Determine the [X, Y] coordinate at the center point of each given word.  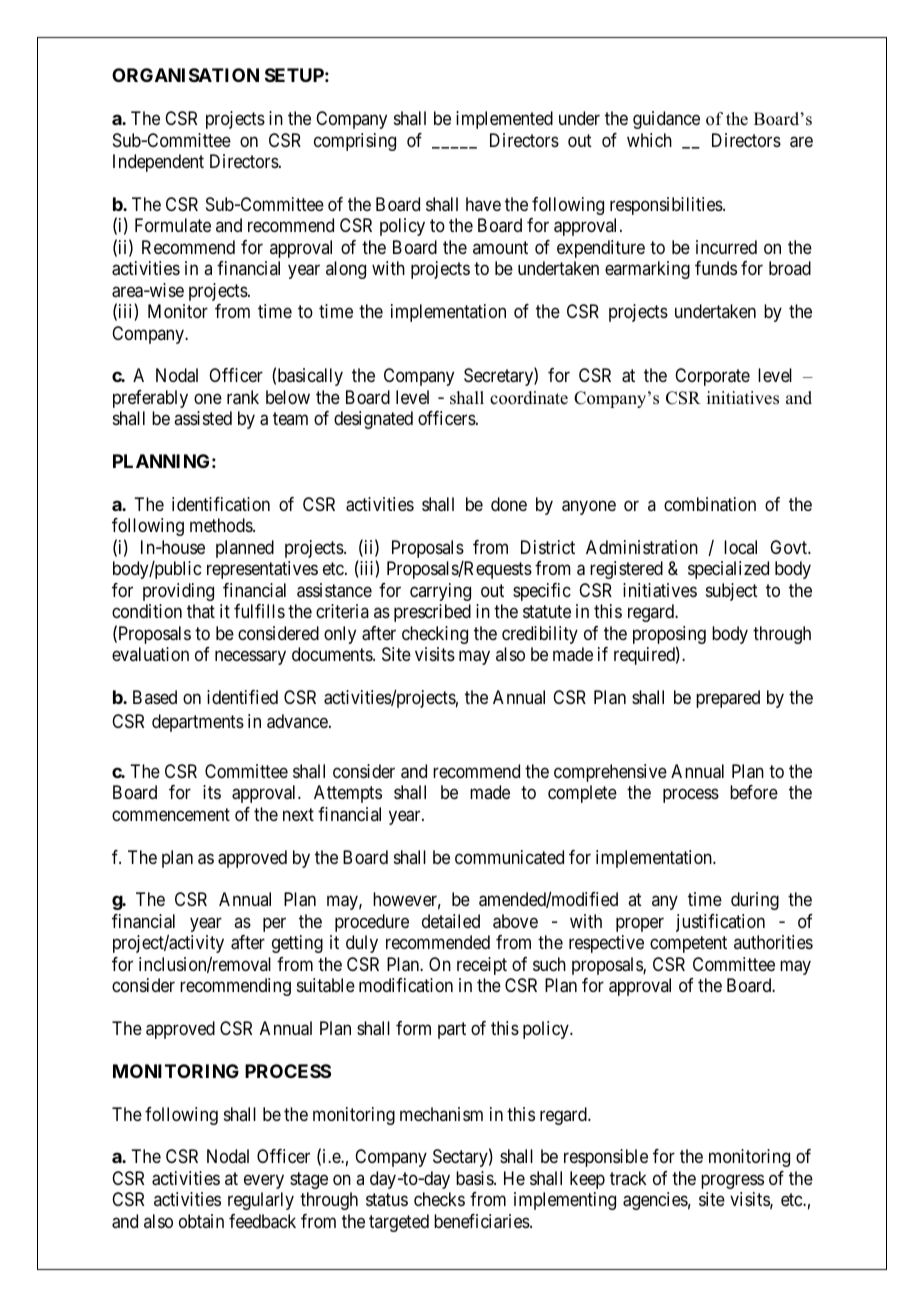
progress [732, 1181]
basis [475, 1178]
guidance [666, 120]
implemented [504, 120]
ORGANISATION [185, 75]
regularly [261, 1201]
